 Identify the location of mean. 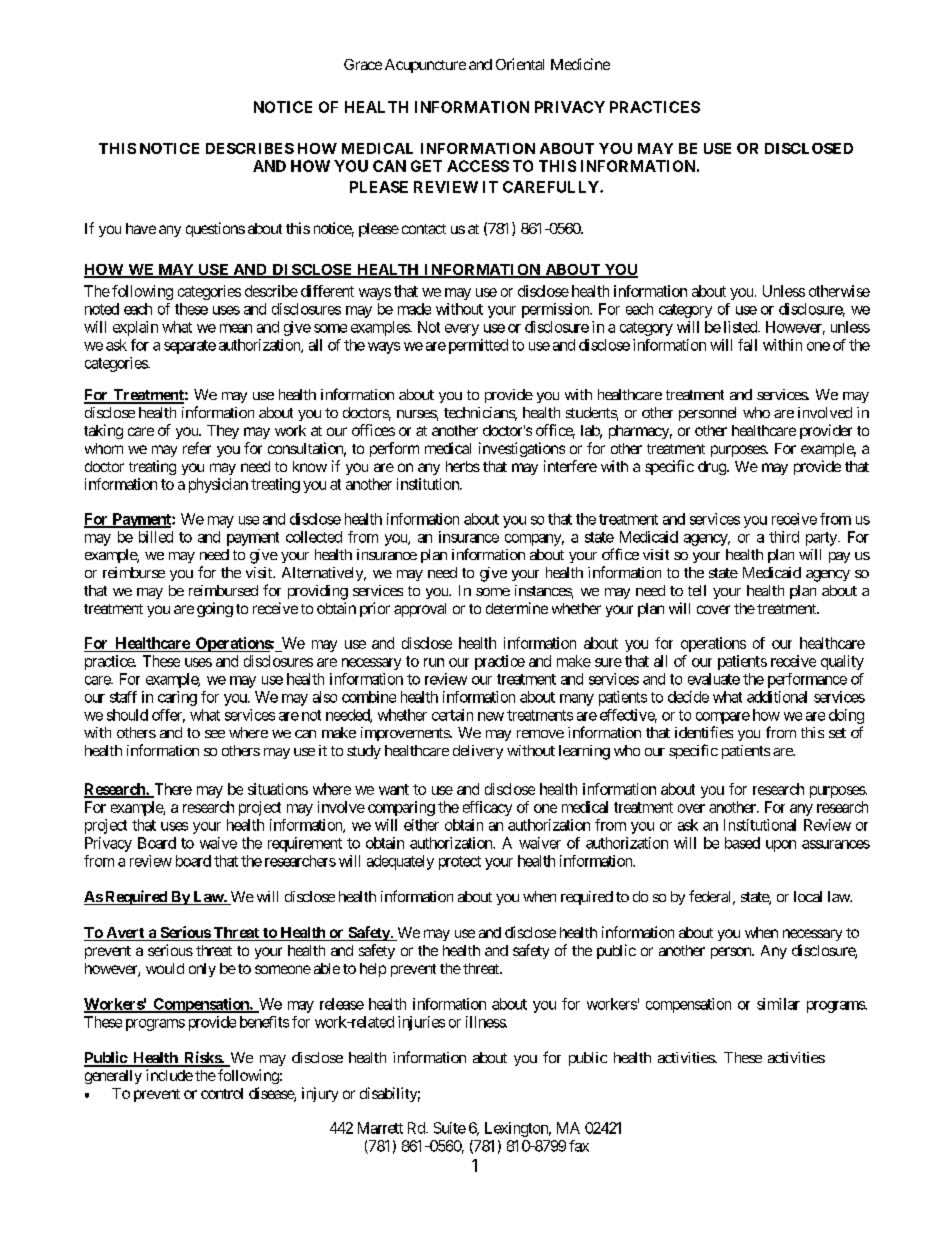
(236, 328).
